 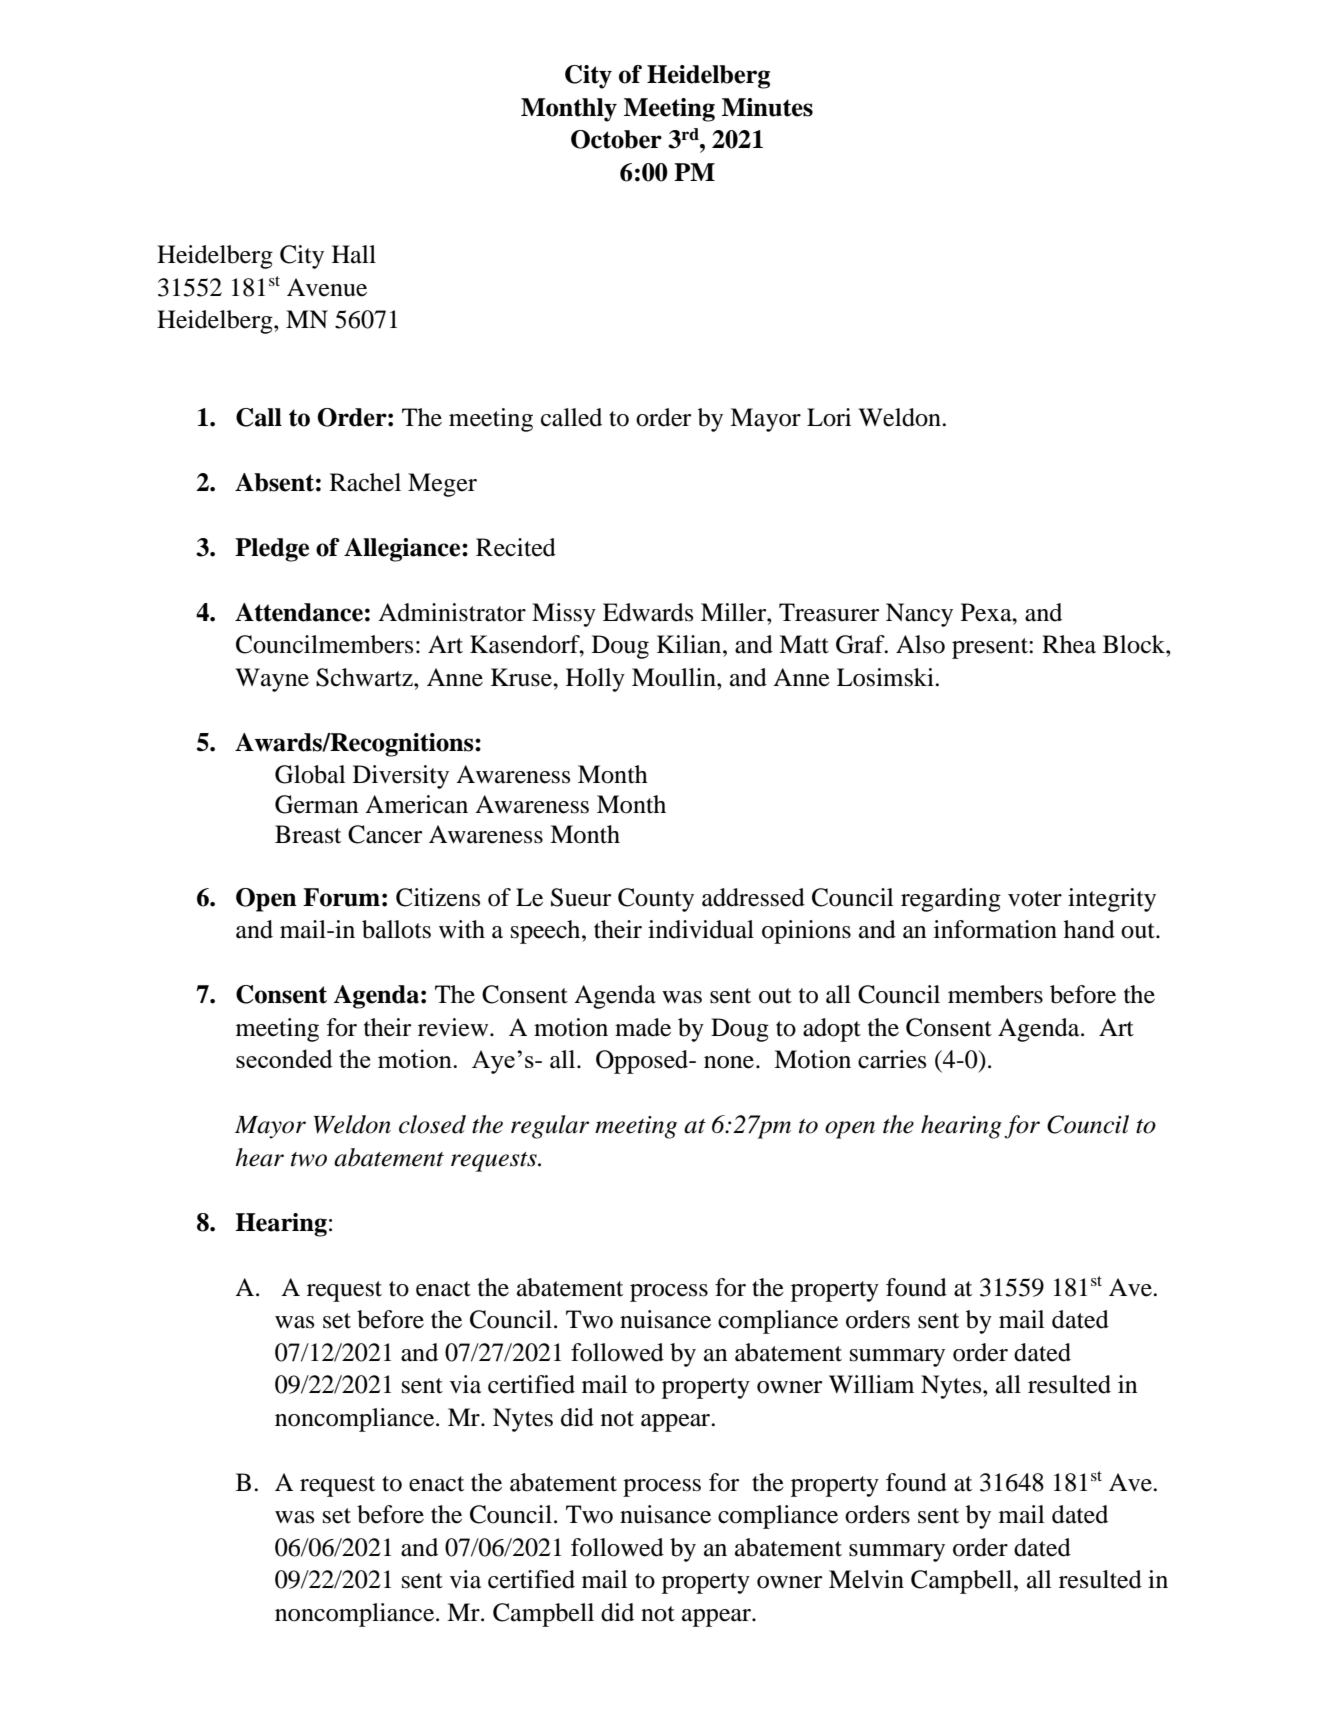 I want to click on William, so click(x=871, y=1384).
